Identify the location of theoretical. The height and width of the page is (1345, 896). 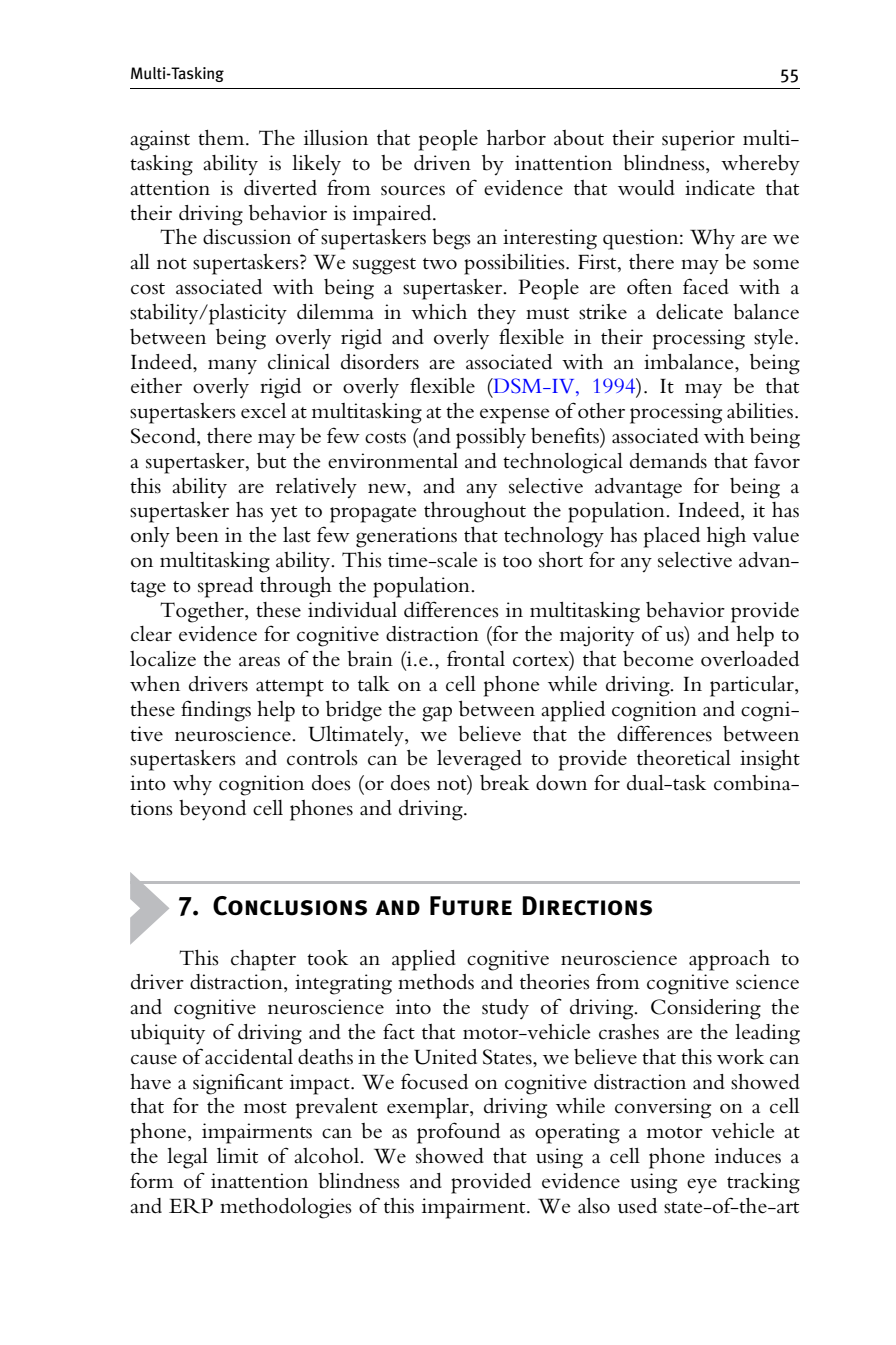
(684, 758).
